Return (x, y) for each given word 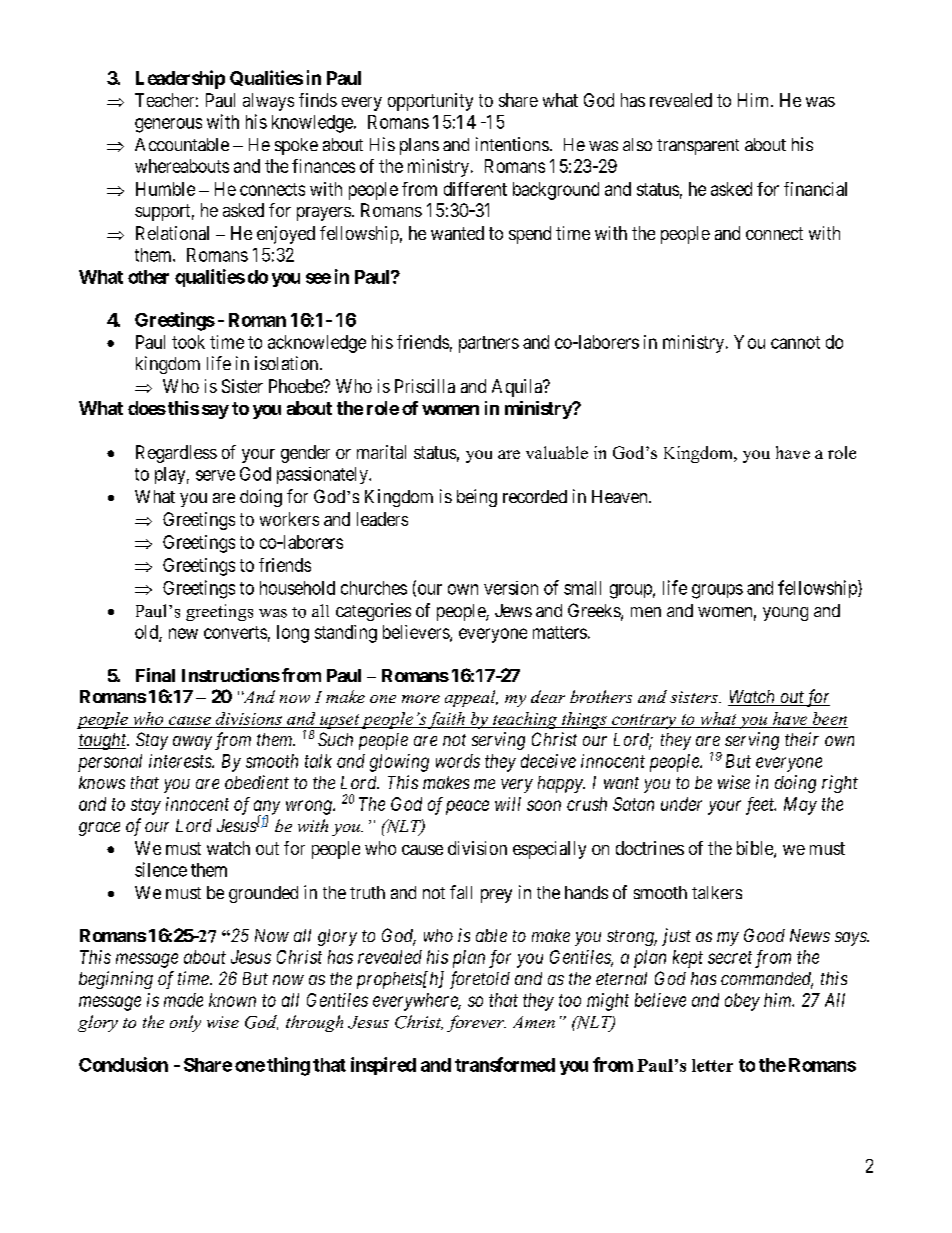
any (267, 808)
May (800, 806)
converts (235, 632)
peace (467, 807)
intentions (512, 144)
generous (168, 125)
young (785, 614)
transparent (698, 147)
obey (742, 1002)
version (511, 588)
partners (489, 344)
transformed (505, 1064)
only (185, 1023)
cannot (795, 342)
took (188, 342)
